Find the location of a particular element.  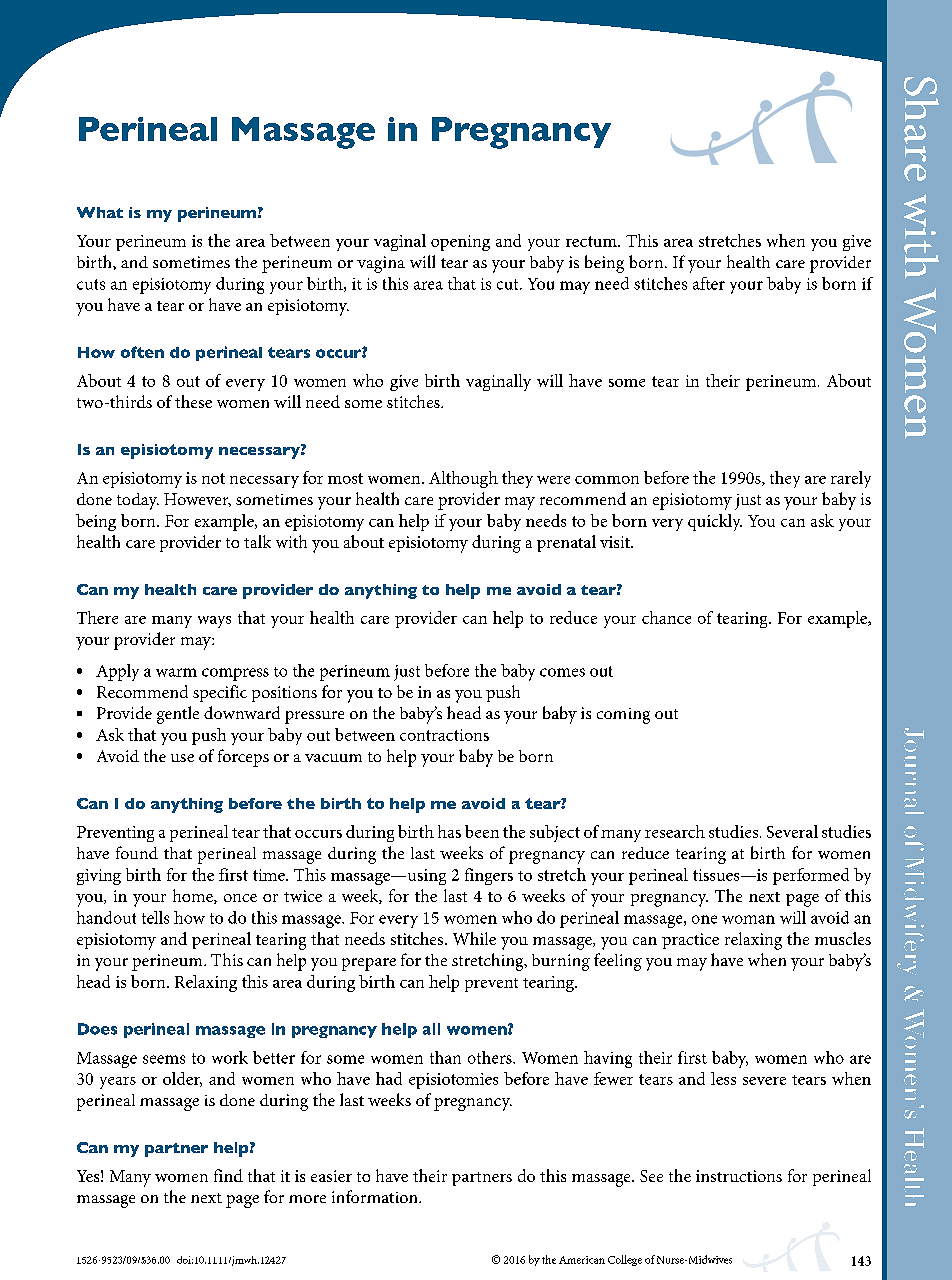

find is located at coordinates (228, 1175).
